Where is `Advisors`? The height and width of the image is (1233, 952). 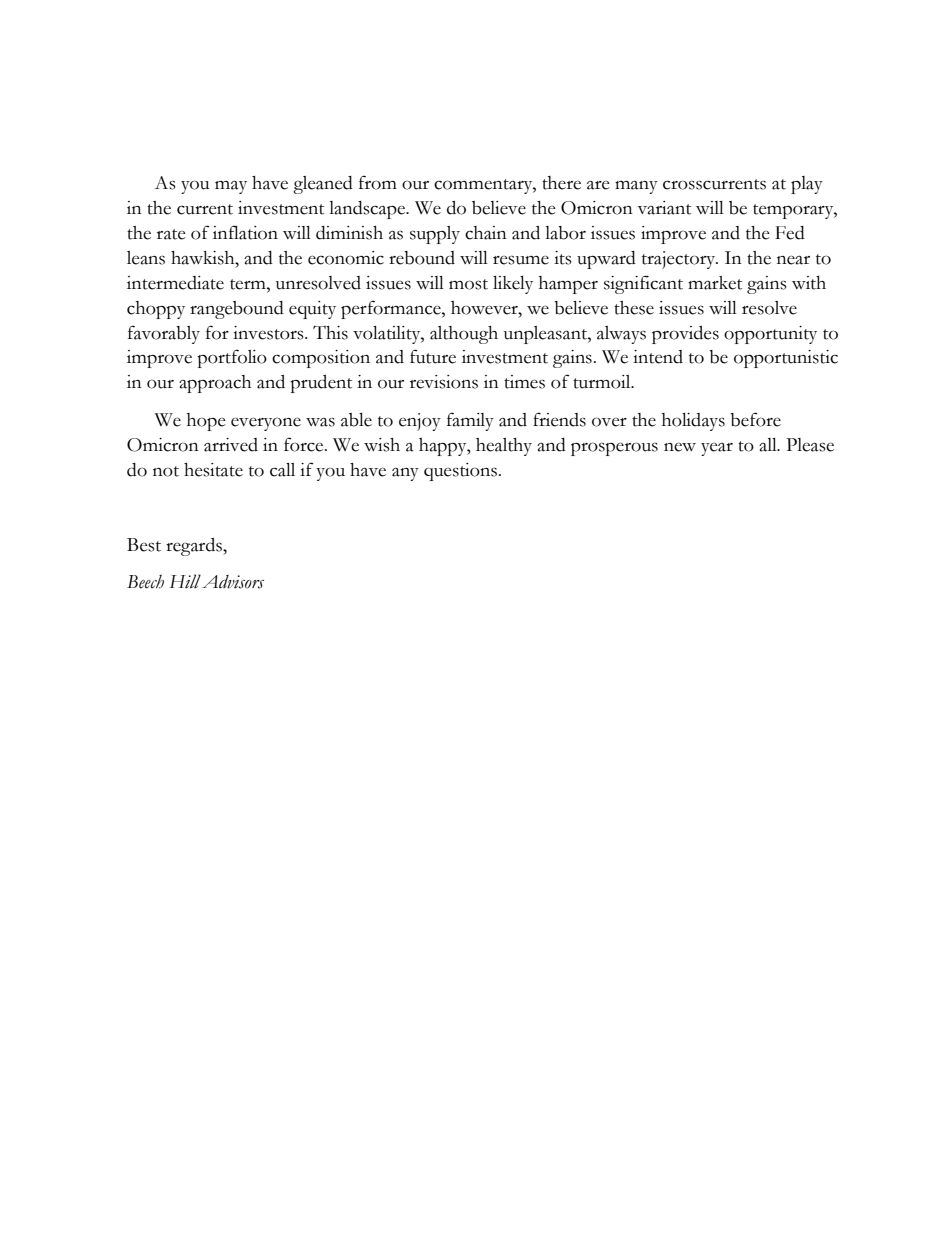
Advisors is located at coordinates (233, 582).
